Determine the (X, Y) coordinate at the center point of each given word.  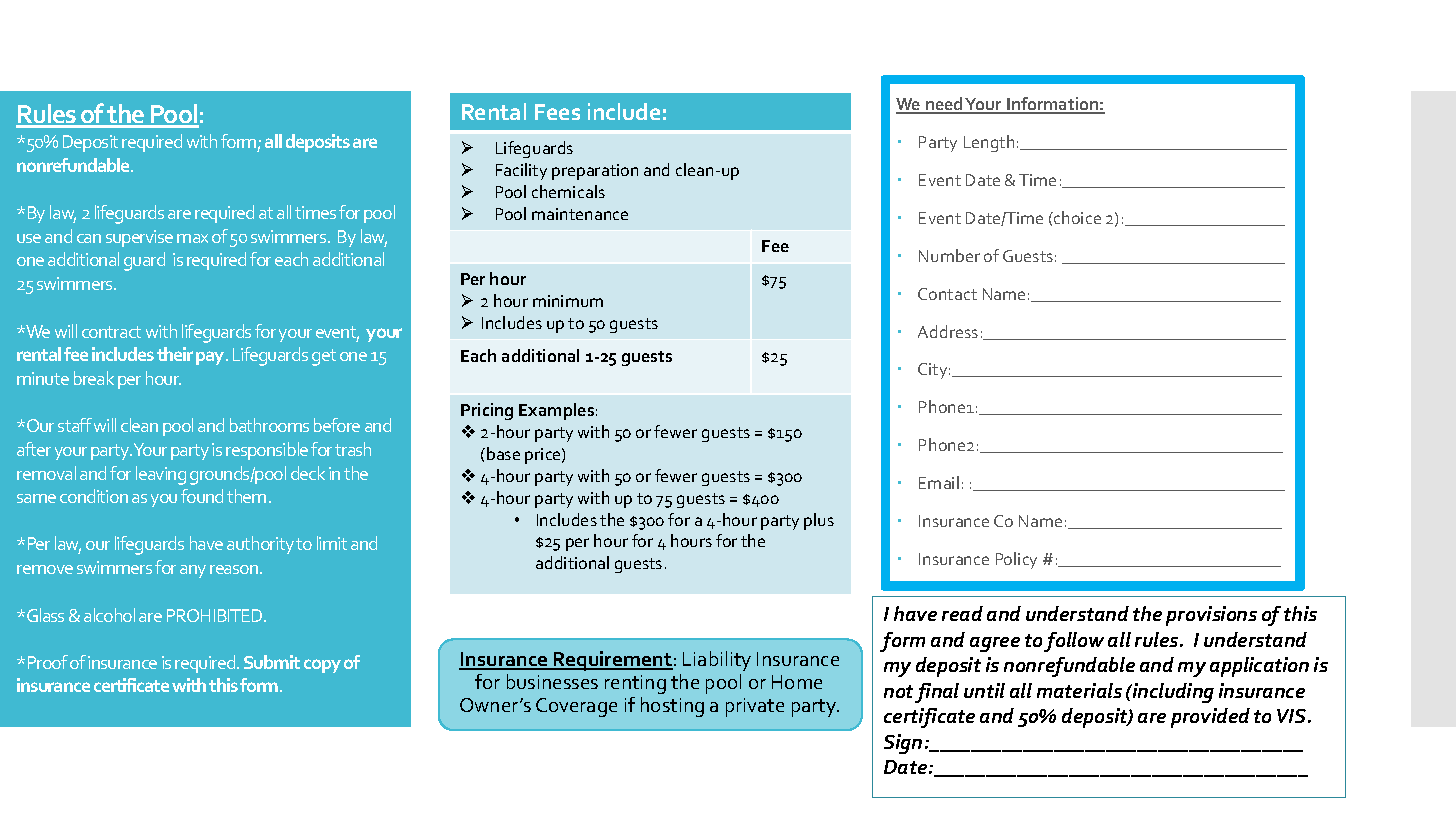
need (944, 105)
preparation (595, 172)
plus (819, 521)
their (175, 354)
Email (939, 482)
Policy (1016, 560)
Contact (947, 294)
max (192, 238)
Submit (272, 662)
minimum (568, 301)
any (193, 571)
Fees (557, 112)
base (503, 453)
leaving (161, 475)
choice (1076, 217)
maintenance (580, 214)
